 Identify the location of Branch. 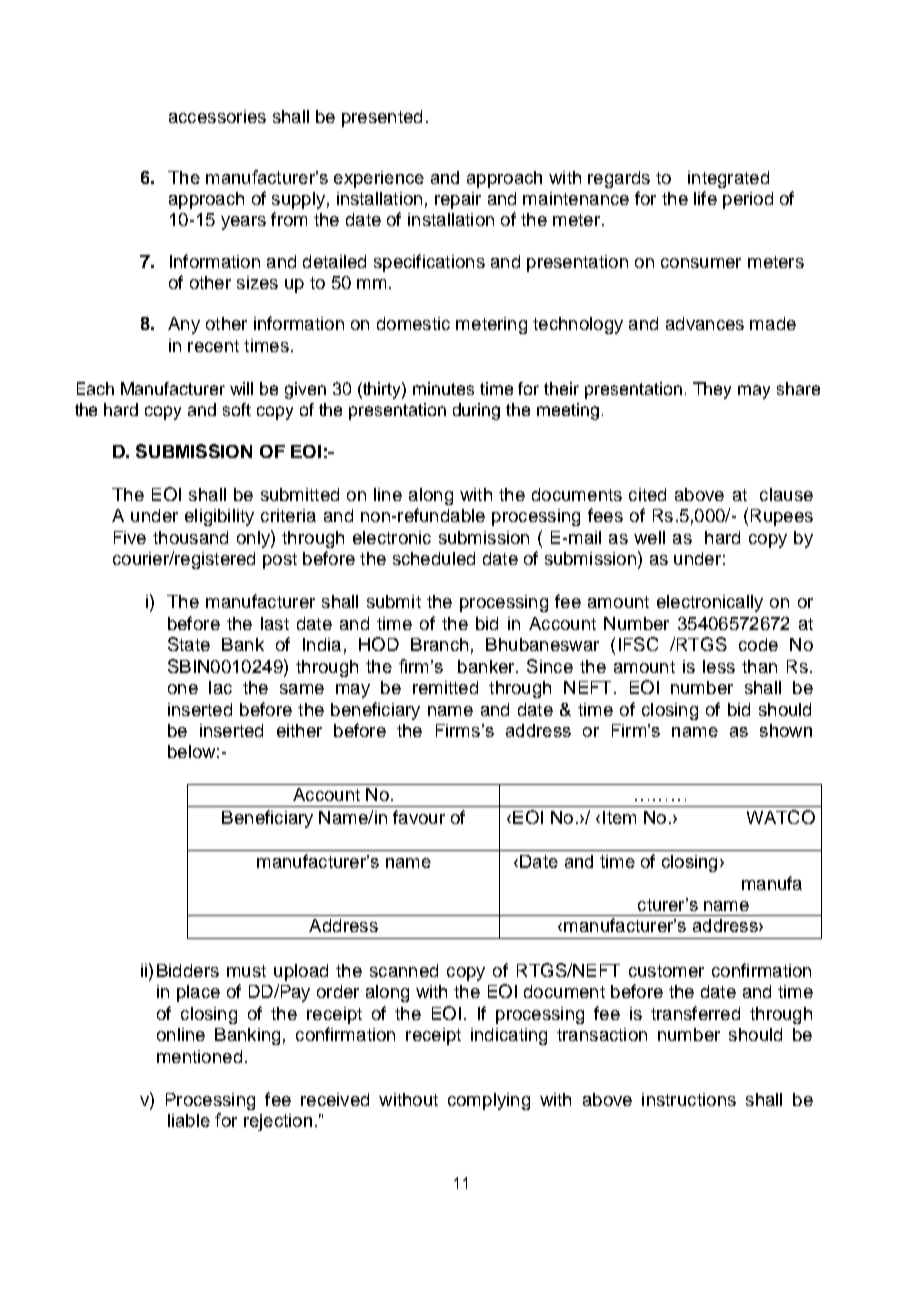
(439, 644).
